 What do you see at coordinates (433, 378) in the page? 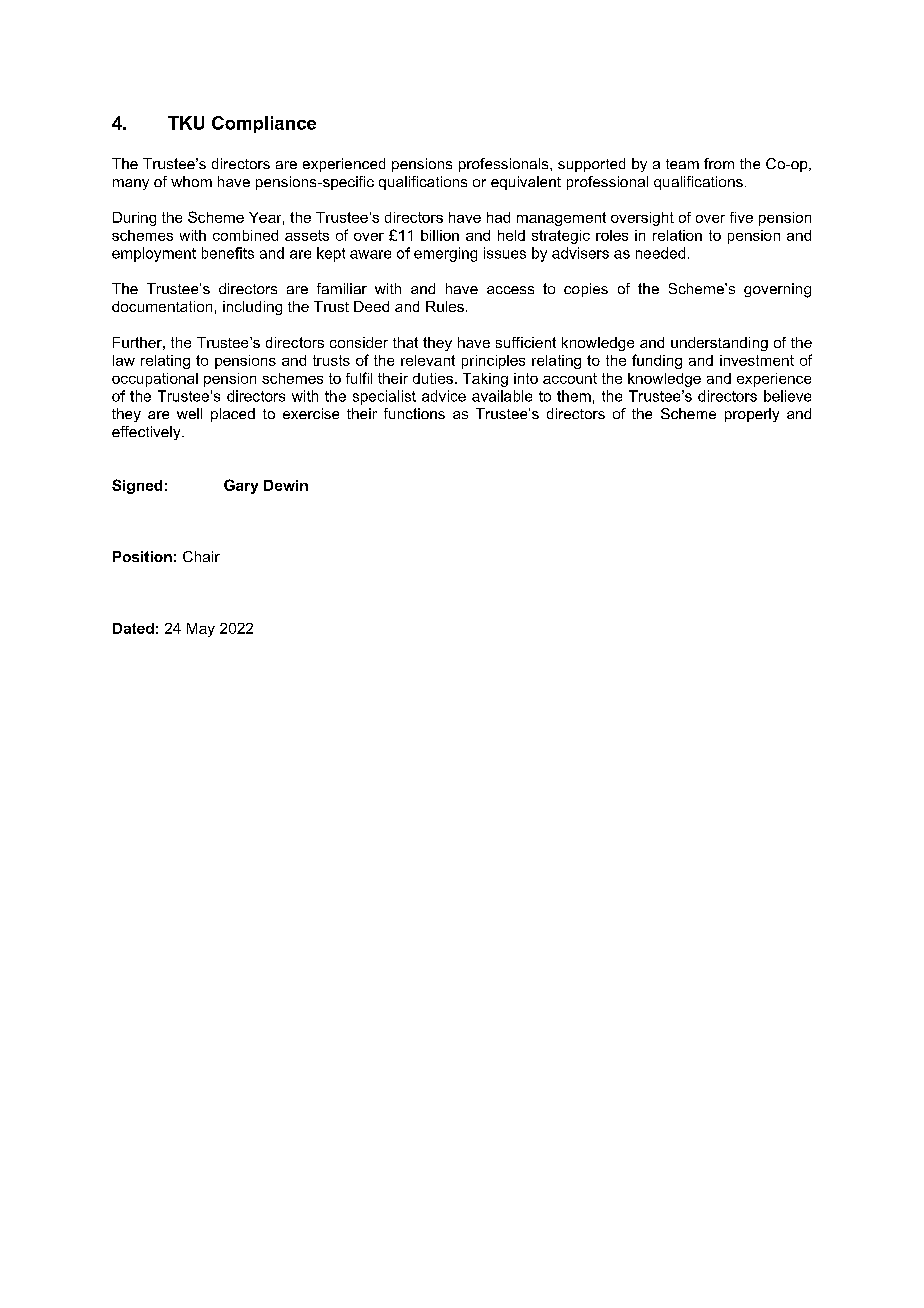
I see `duties` at bounding box center [433, 378].
